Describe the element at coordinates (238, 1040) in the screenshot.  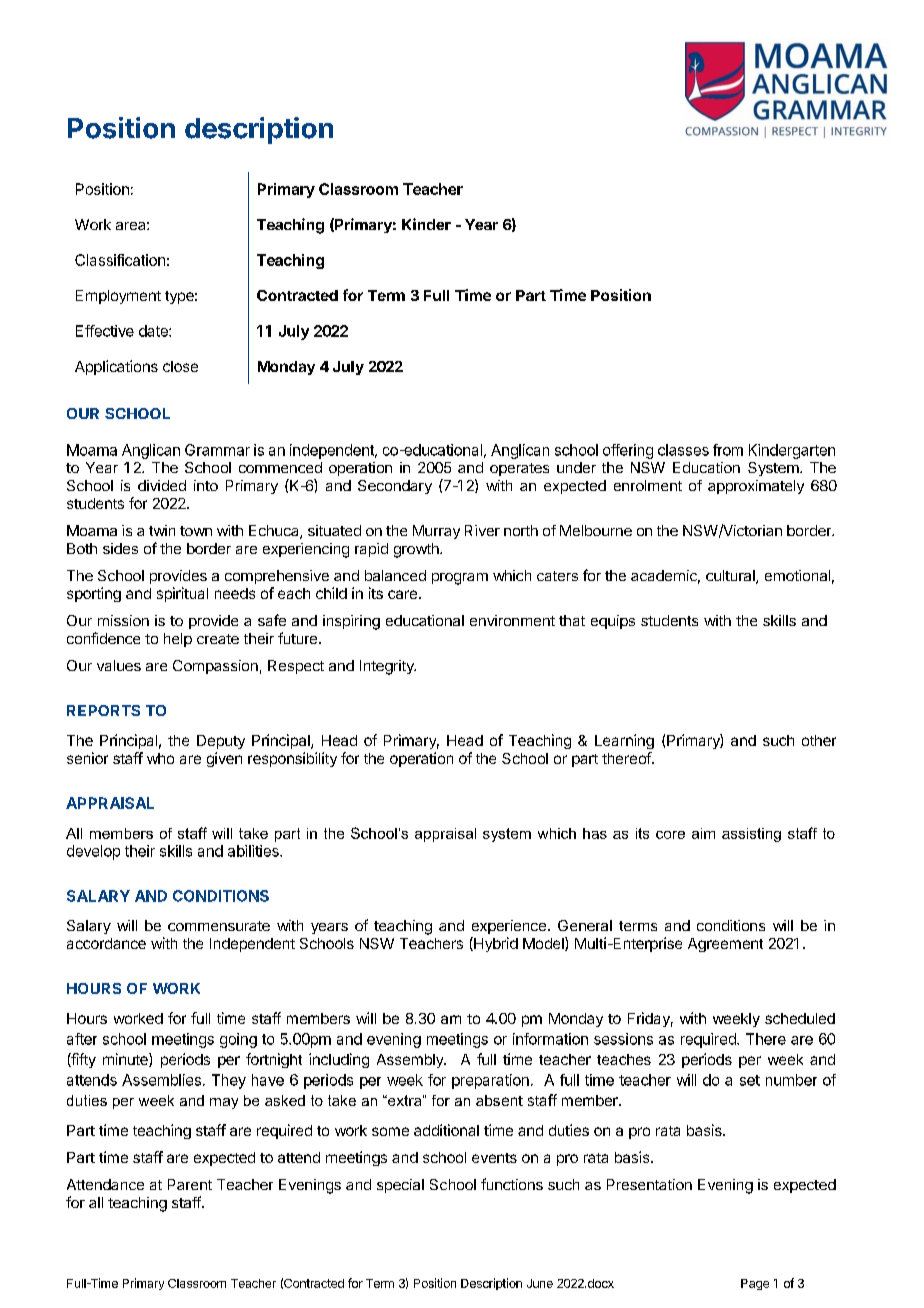
I see `going` at that location.
